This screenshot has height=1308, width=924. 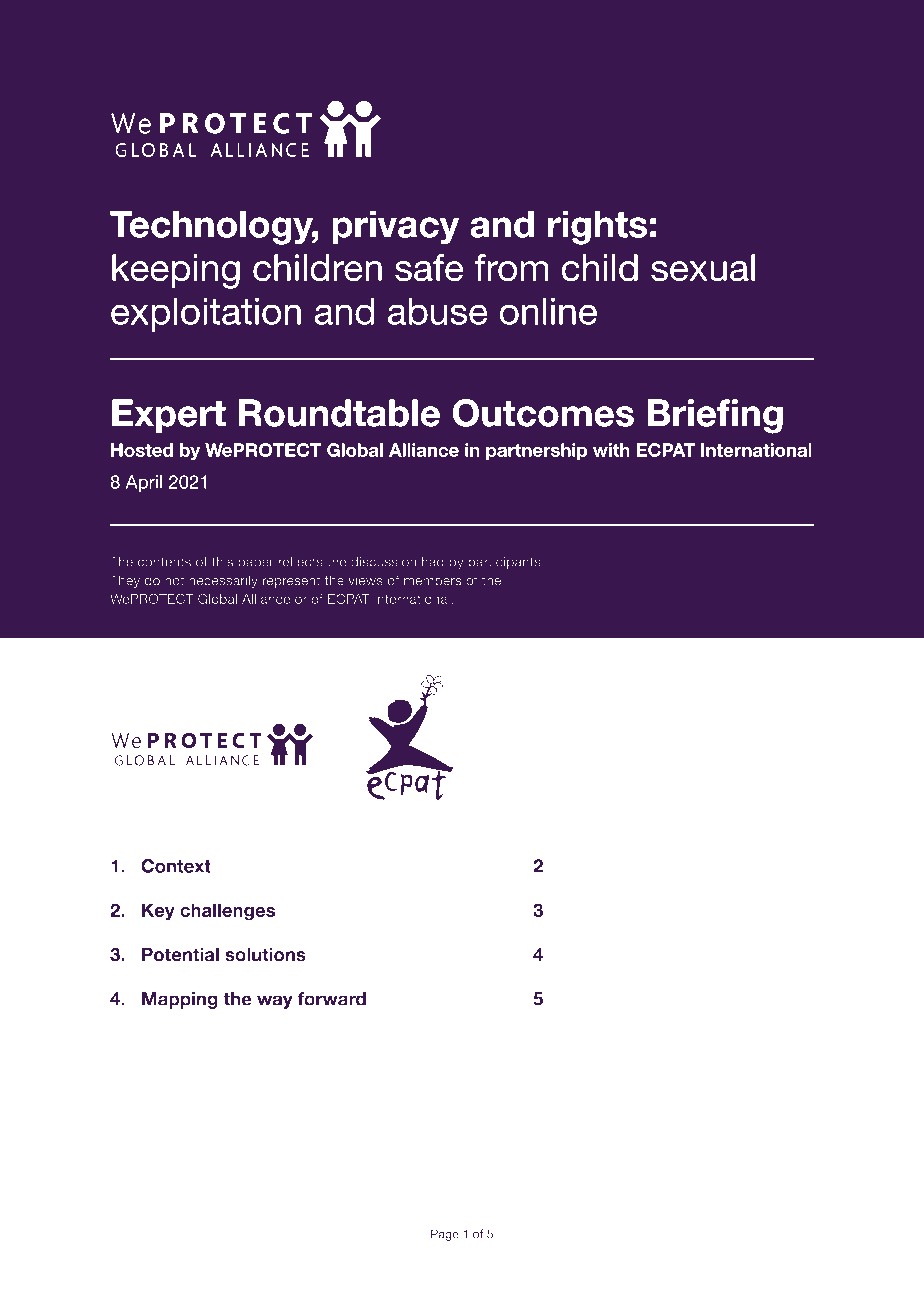 What do you see at coordinates (227, 912) in the screenshot?
I see `challenges` at bounding box center [227, 912].
